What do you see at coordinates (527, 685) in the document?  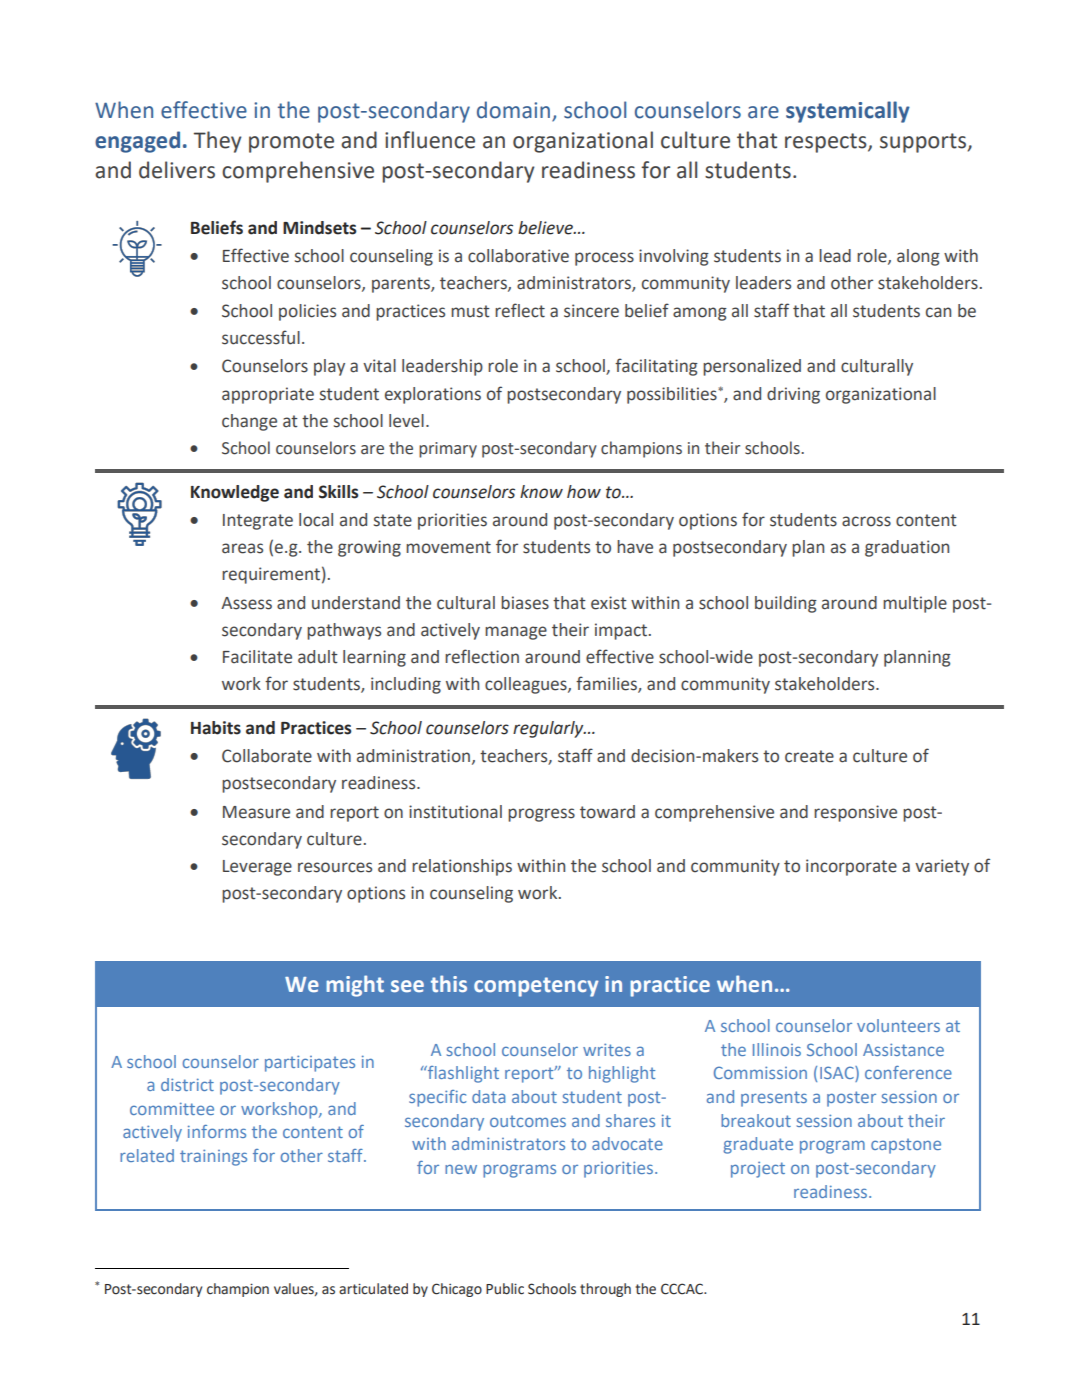 I see `colleagues` at bounding box center [527, 685].
